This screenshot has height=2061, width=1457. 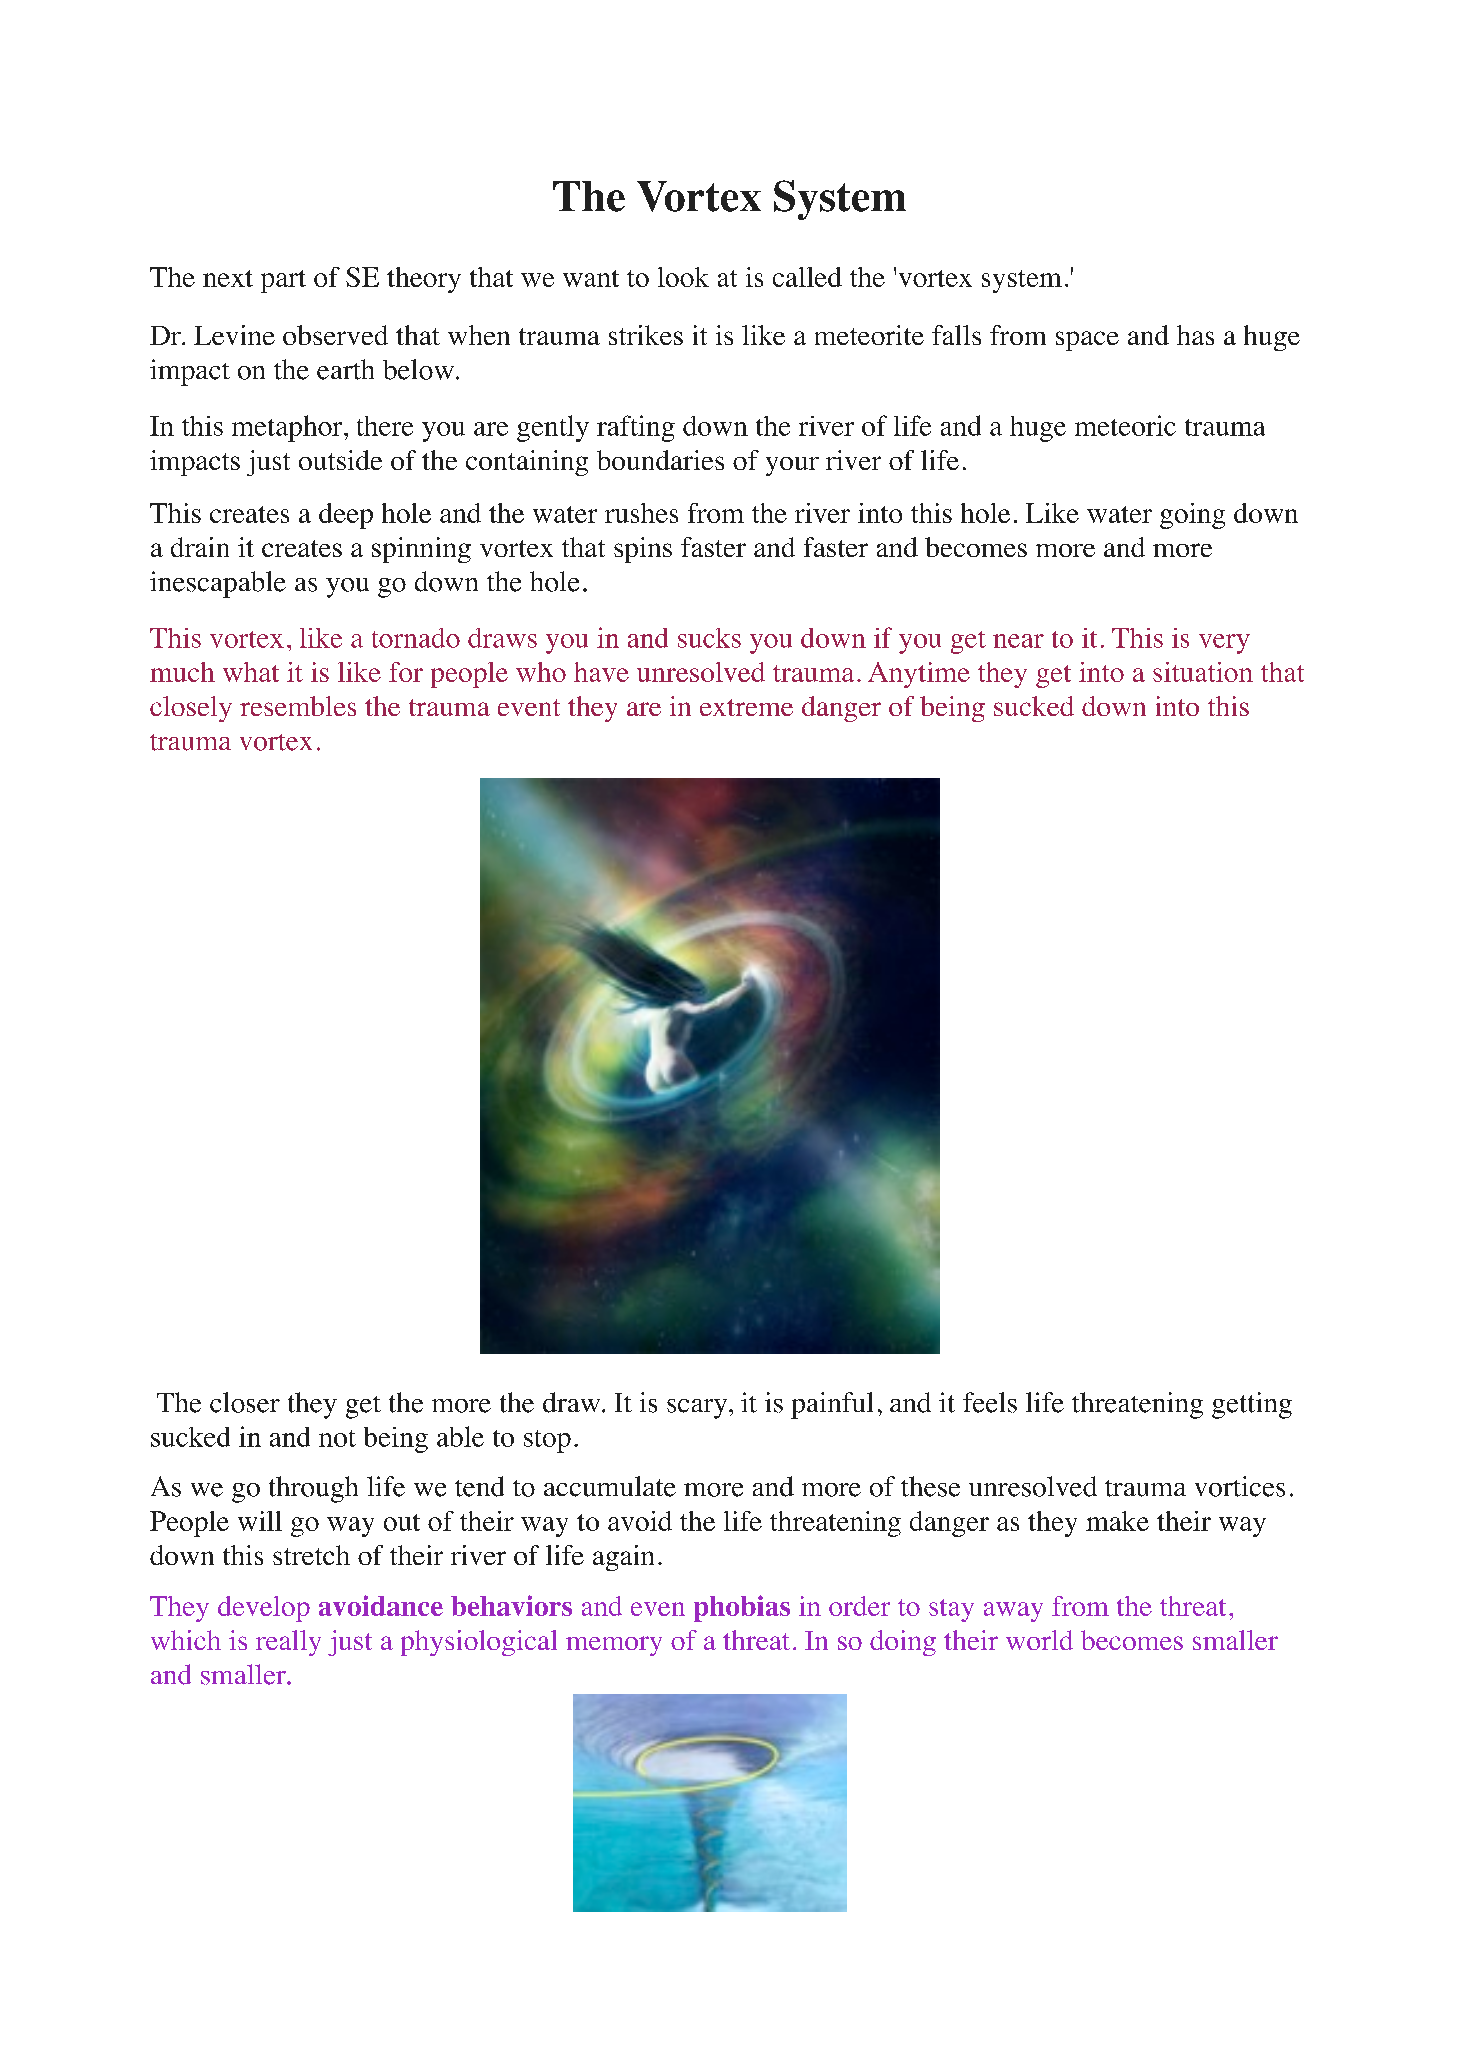 I want to click on world, so click(x=1039, y=1640).
